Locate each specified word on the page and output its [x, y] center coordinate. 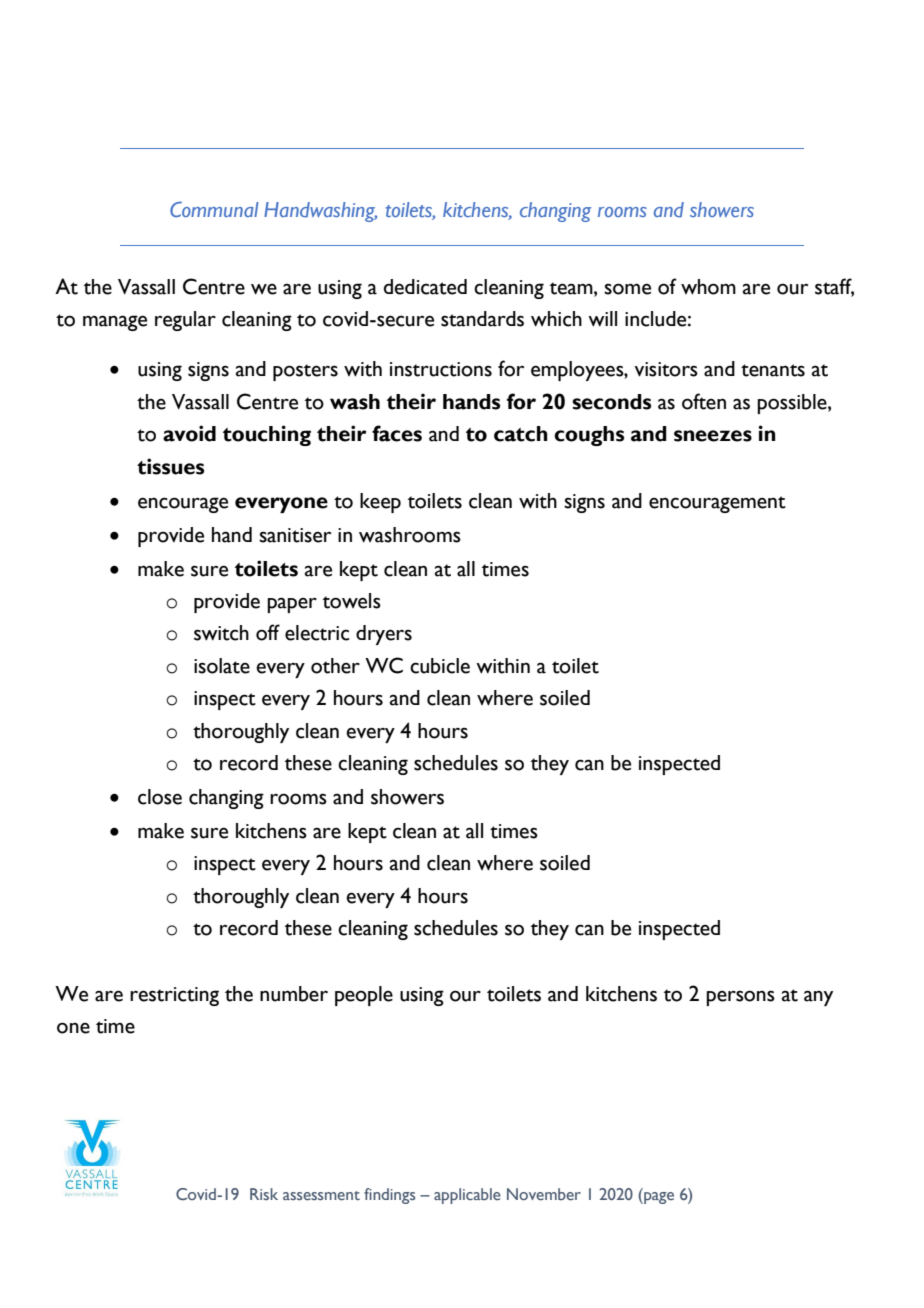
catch [521, 434]
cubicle [440, 666]
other [335, 666]
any [818, 998]
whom [708, 287]
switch [221, 633]
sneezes [713, 436]
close [160, 797]
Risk [264, 1194]
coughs [589, 436]
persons [740, 998]
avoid [189, 433]
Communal [214, 209]
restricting [174, 996]
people [364, 996]
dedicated [425, 287]
